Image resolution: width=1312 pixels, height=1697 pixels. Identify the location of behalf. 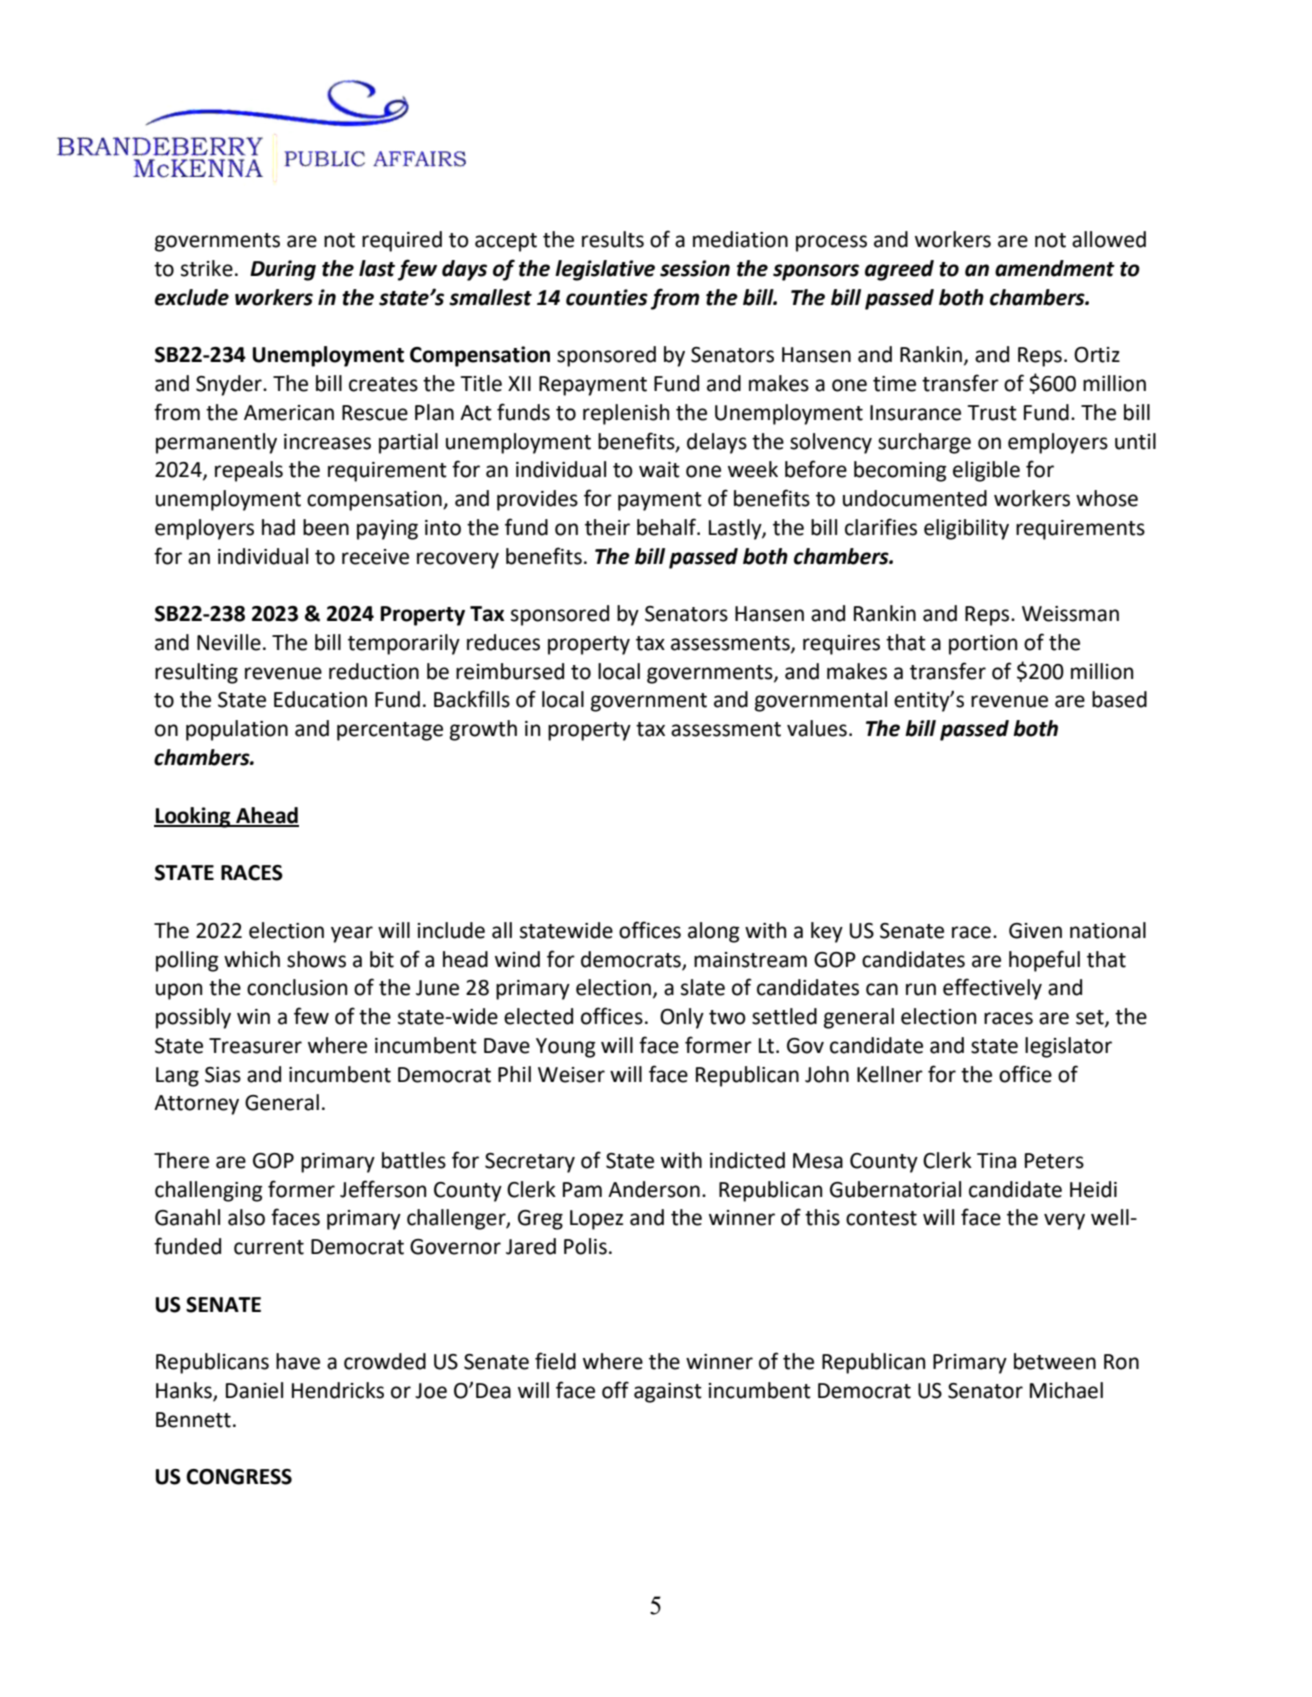
(668, 527).
